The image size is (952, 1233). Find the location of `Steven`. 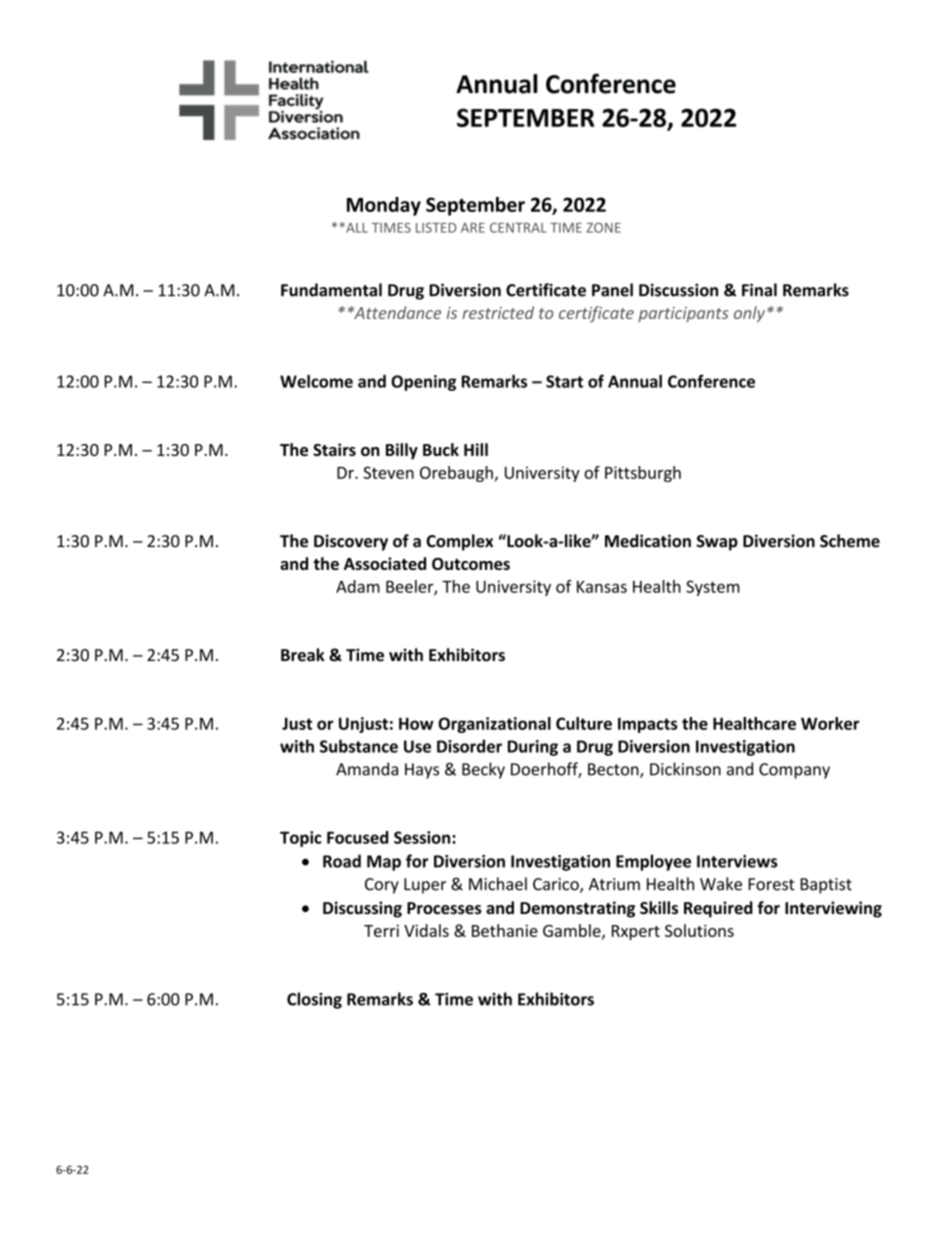

Steven is located at coordinates (388, 472).
